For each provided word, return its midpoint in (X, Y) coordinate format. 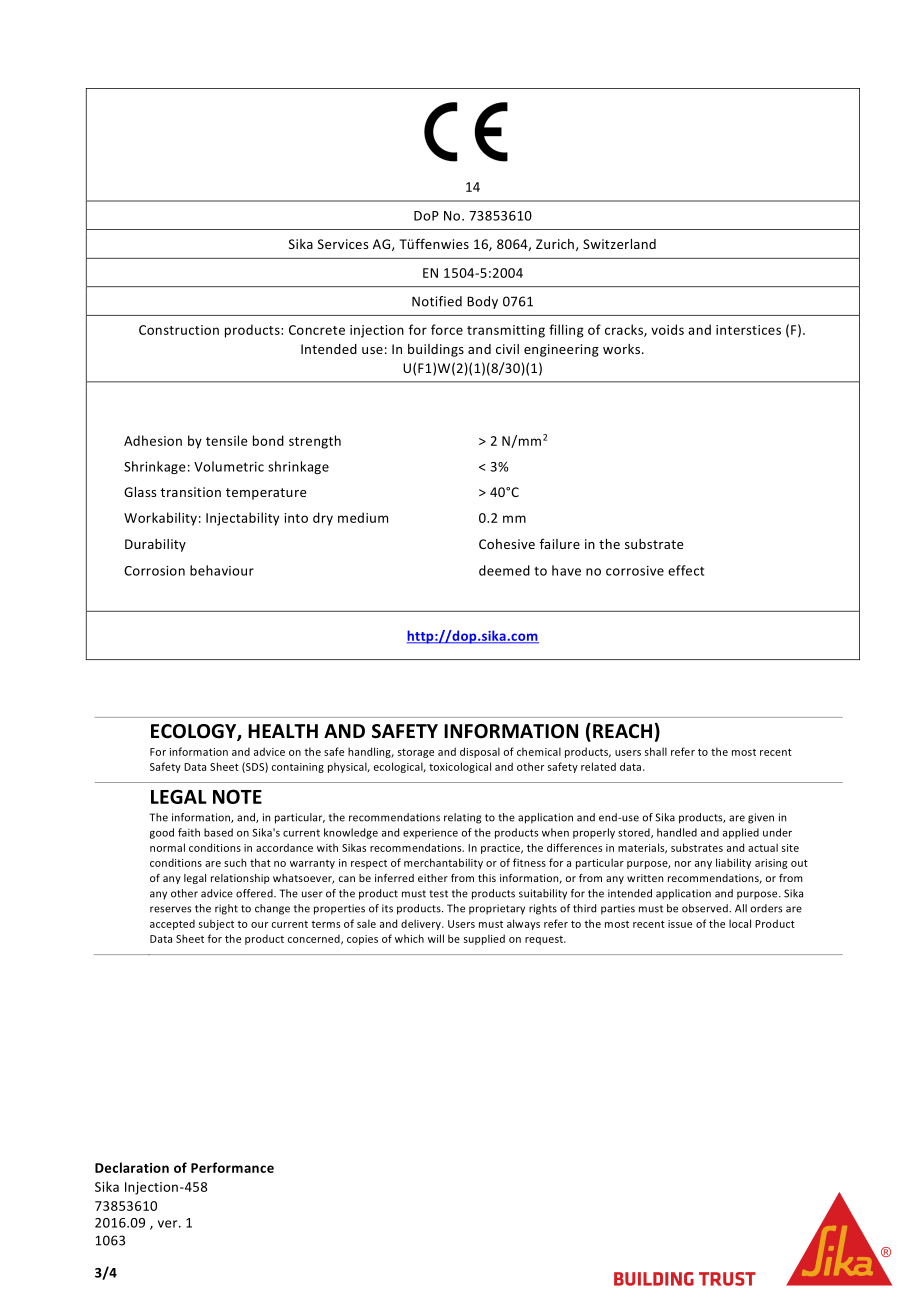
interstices (748, 330)
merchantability (443, 863)
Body (482, 302)
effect (686, 570)
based (218, 832)
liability (733, 863)
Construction (179, 330)
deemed (504, 570)
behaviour (222, 570)
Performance (232, 1167)
